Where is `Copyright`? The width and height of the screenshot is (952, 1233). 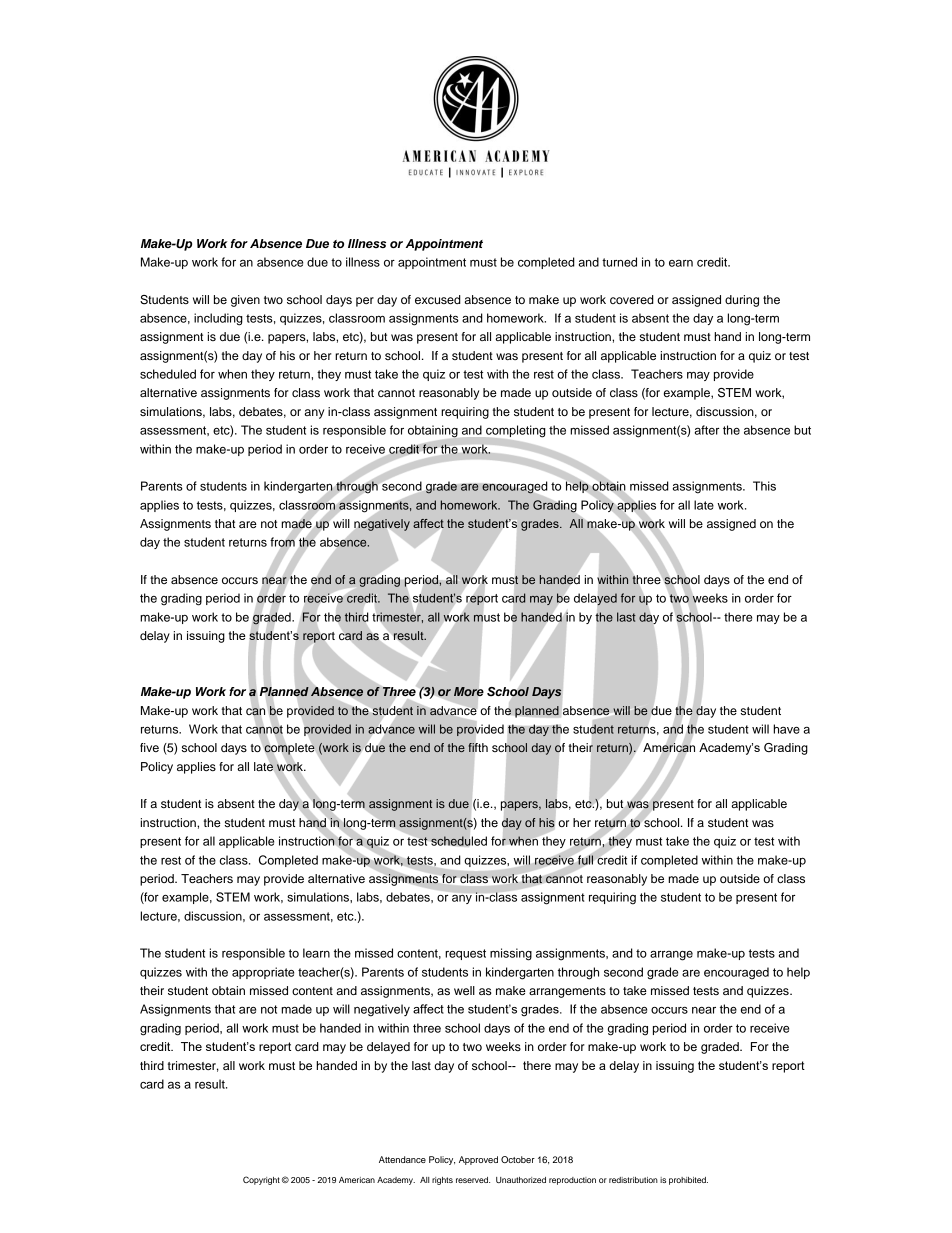
Copyright is located at coordinates (261, 1180).
